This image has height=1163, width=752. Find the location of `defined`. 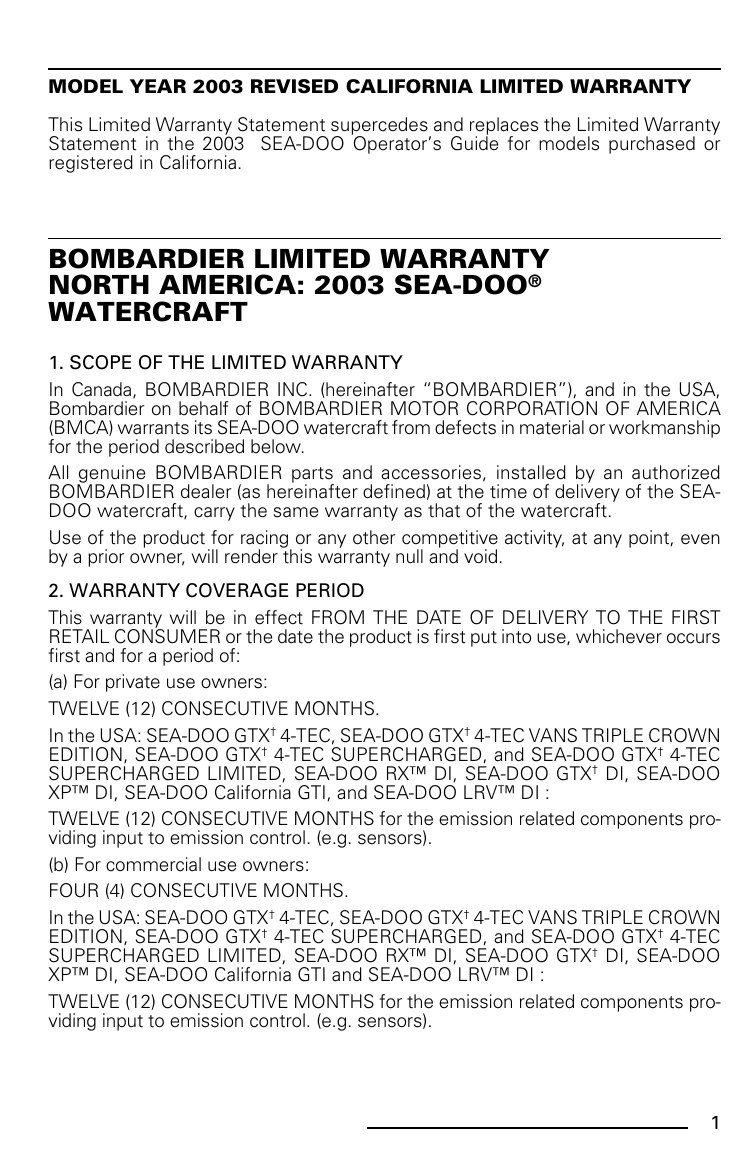

defined is located at coordinates (394, 491).
